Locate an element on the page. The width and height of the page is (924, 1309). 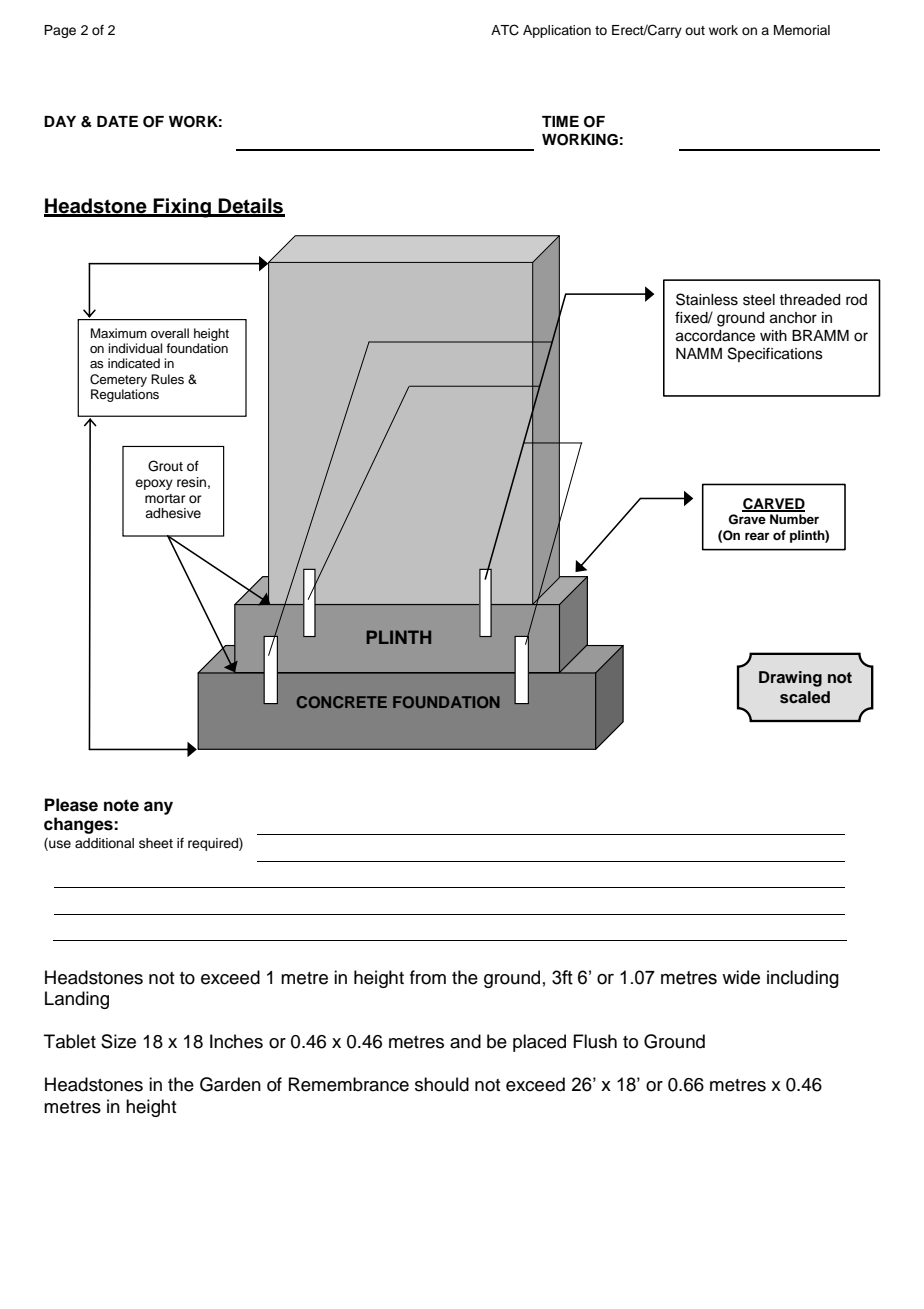
Details is located at coordinates (251, 207).
